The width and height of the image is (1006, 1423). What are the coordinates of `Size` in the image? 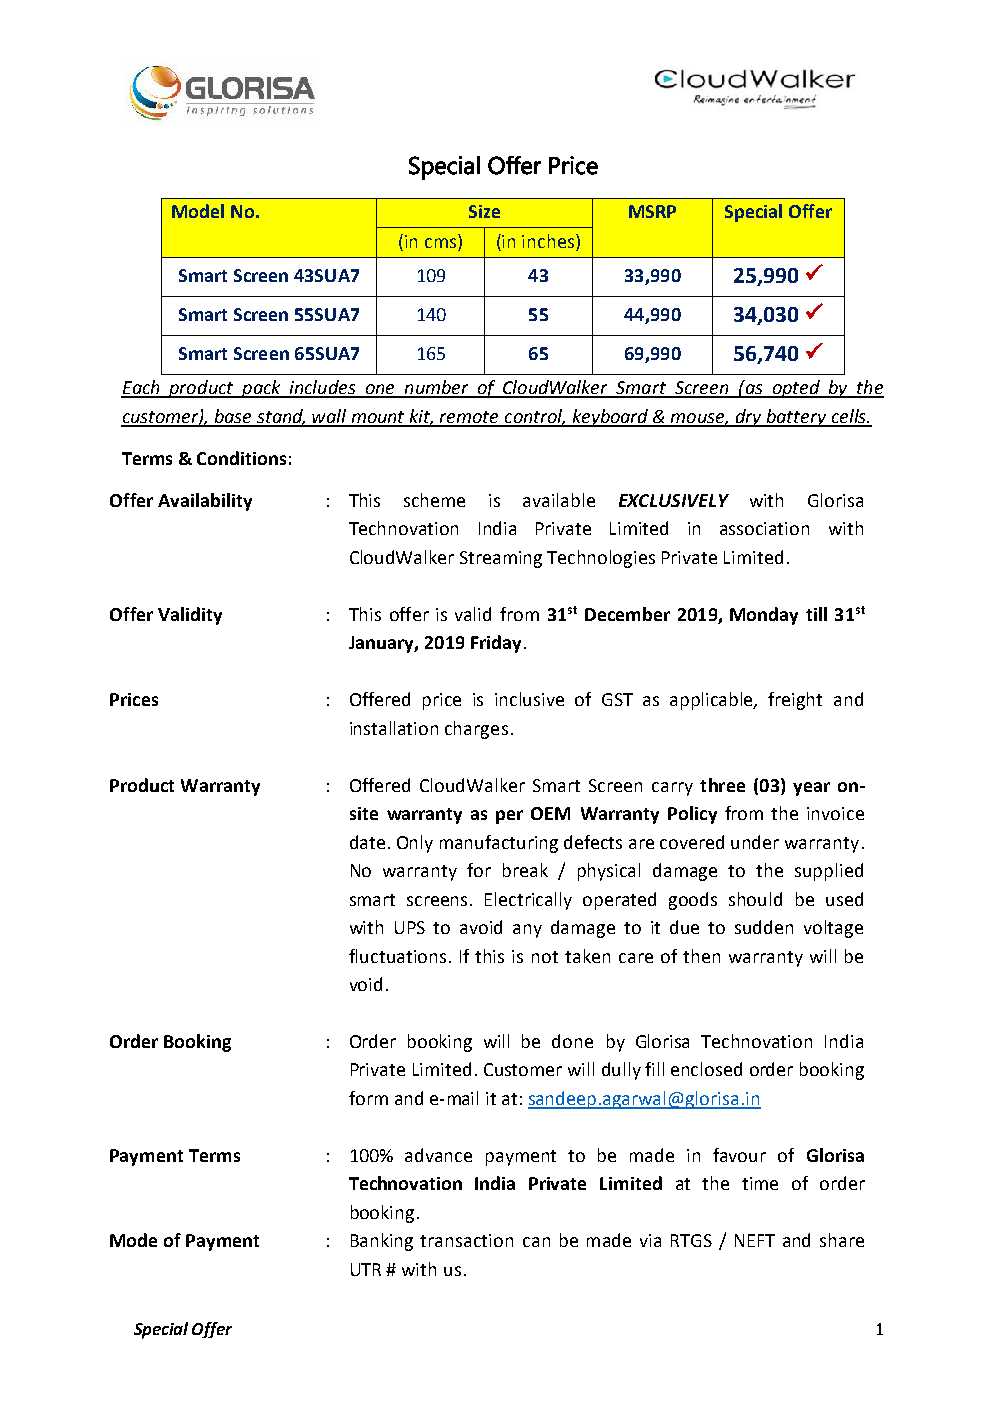 It's located at (484, 211).
